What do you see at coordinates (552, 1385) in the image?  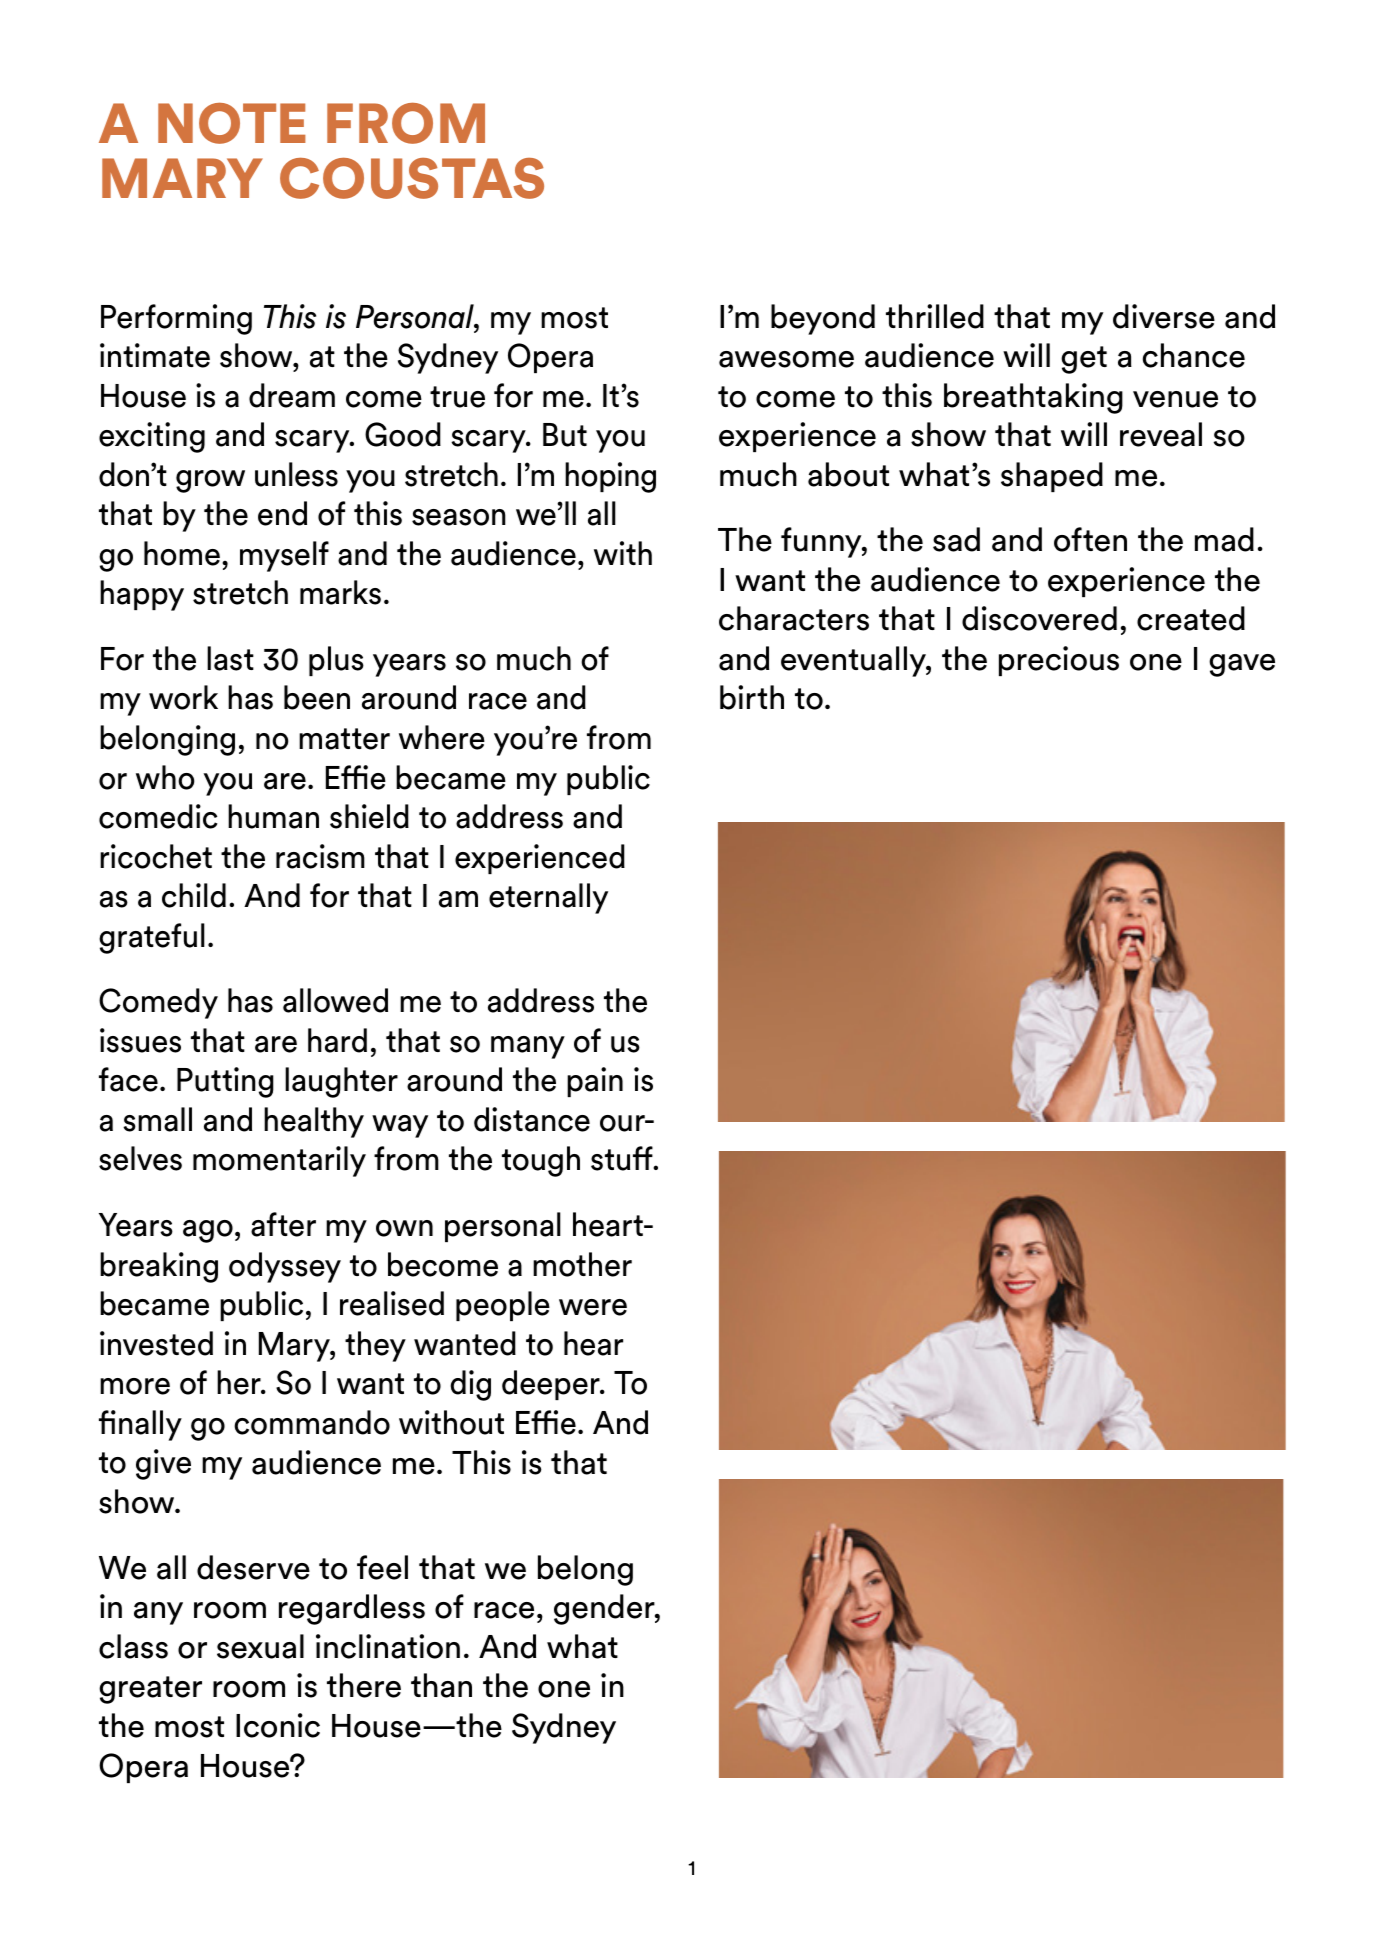 I see `deeper` at bounding box center [552, 1385].
